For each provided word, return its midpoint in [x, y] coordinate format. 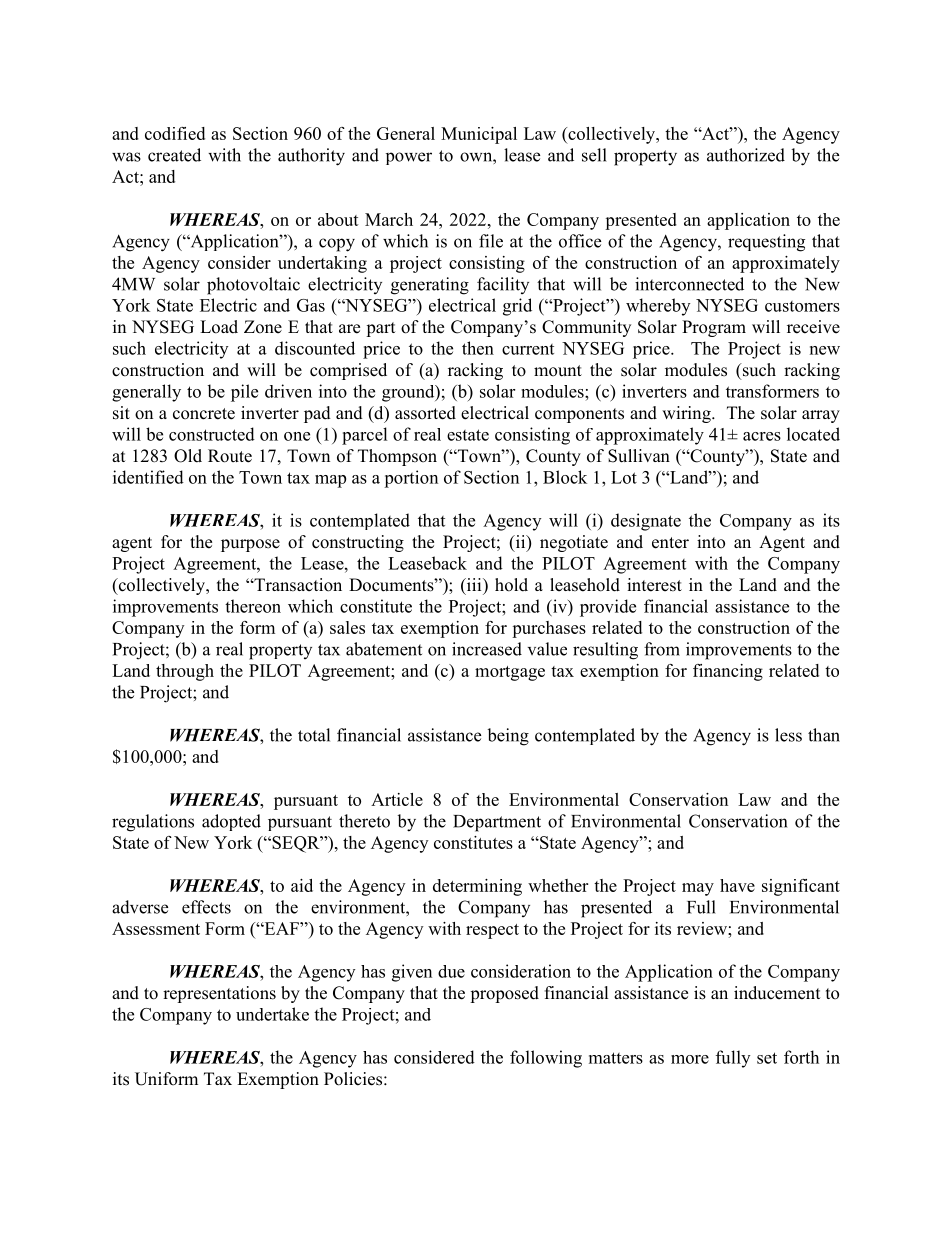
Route [230, 456]
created [174, 155]
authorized [746, 155]
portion [411, 479]
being [508, 737]
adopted [231, 822]
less [788, 735]
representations [219, 994]
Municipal [479, 135]
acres [762, 436]
